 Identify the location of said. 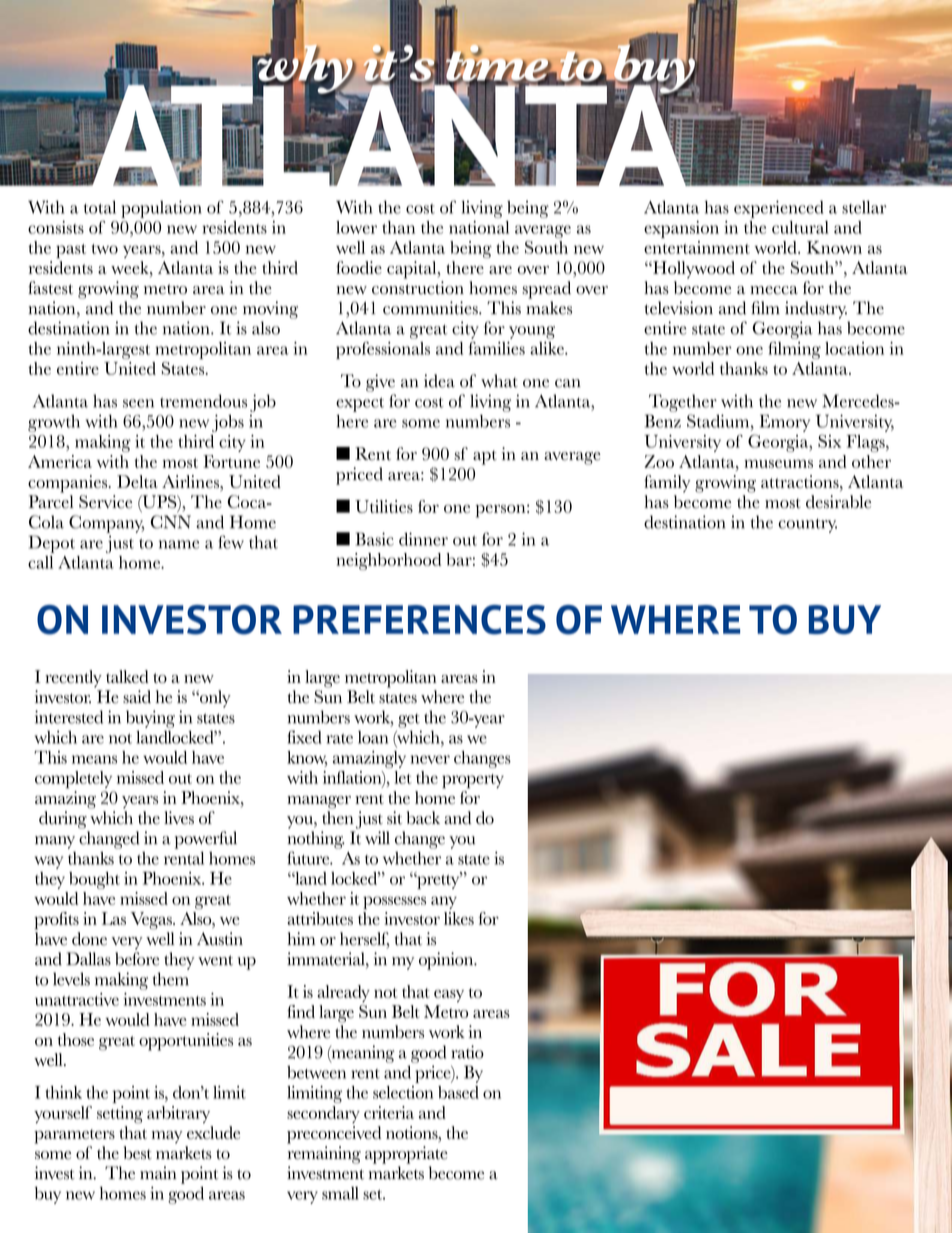
(137, 697).
